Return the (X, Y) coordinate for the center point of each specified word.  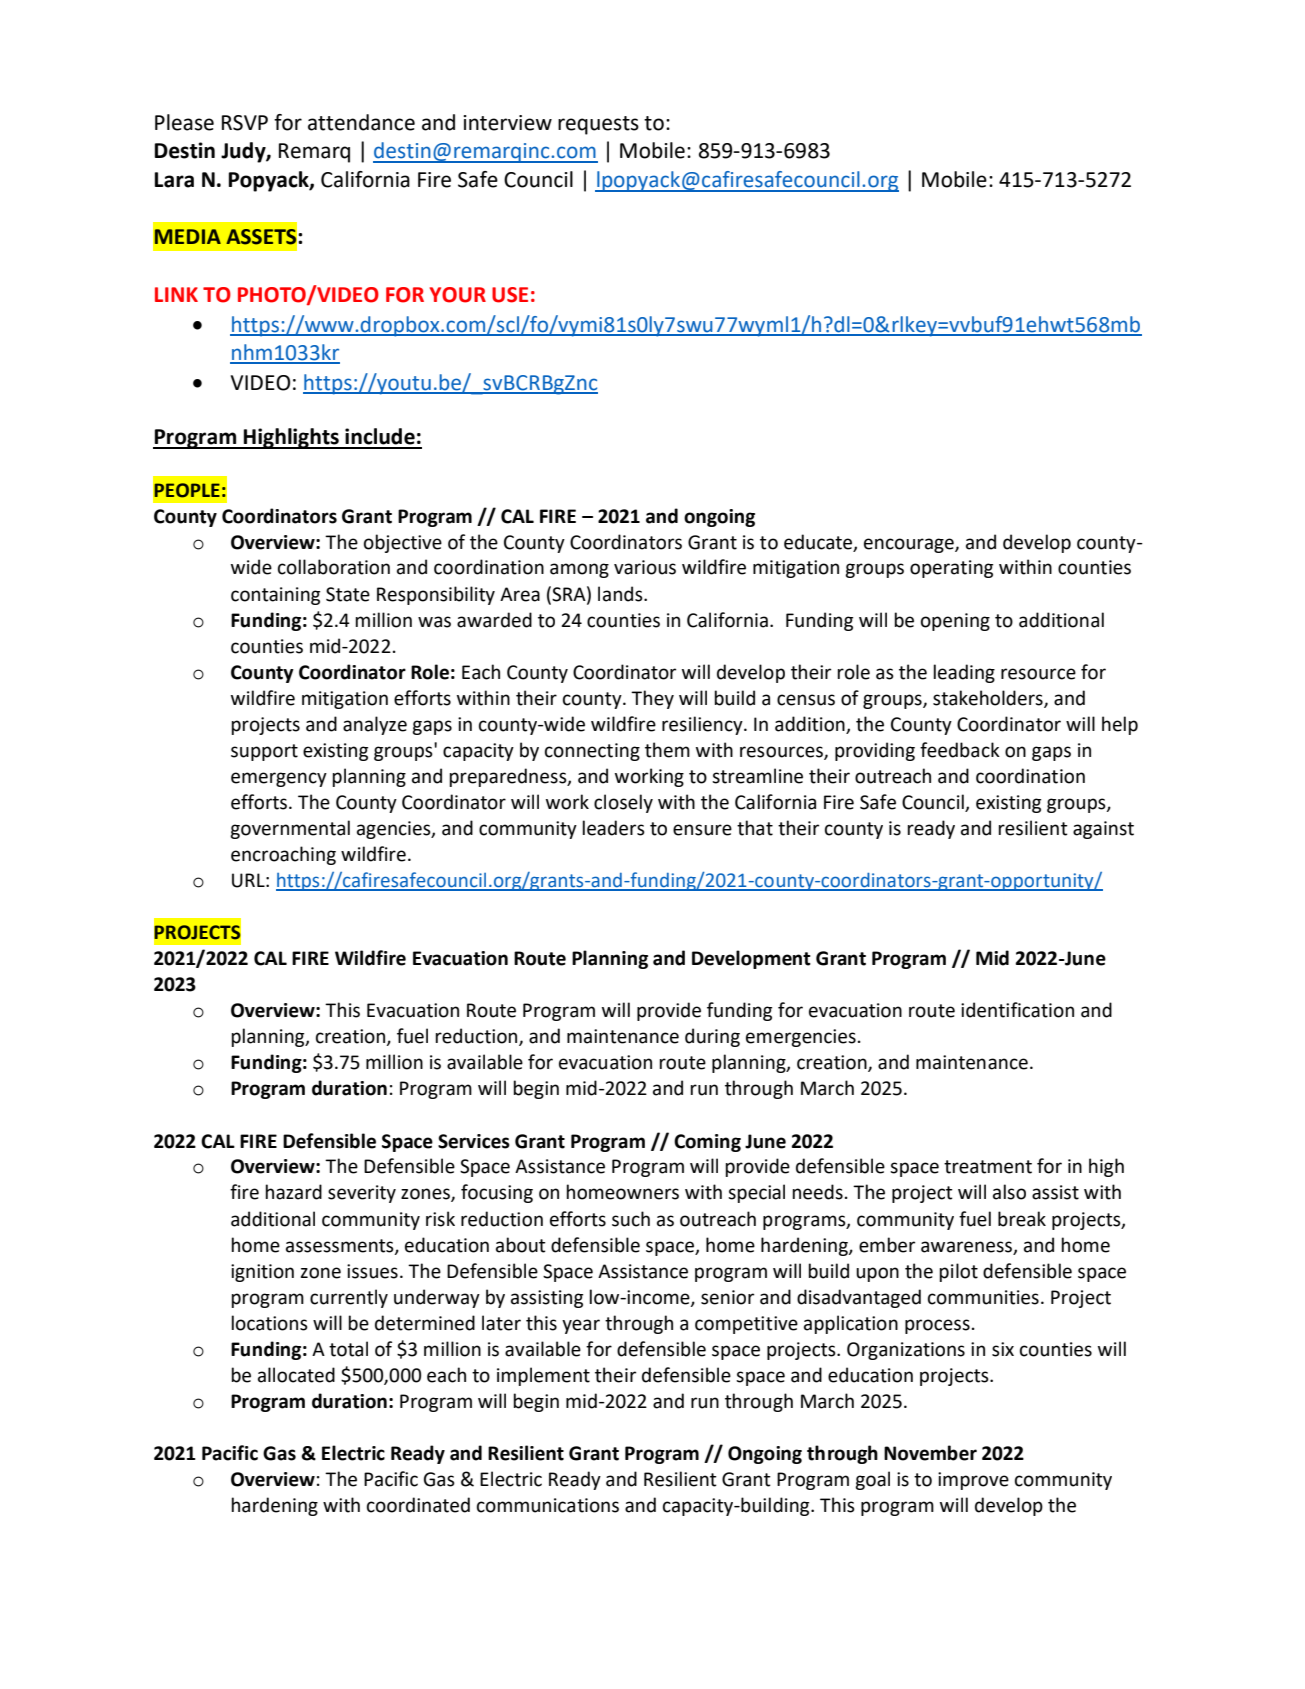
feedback (960, 750)
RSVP (245, 123)
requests (598, 125)
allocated (296, 1375)
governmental (290, 829)
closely (623, 803)
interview (507, 123)
